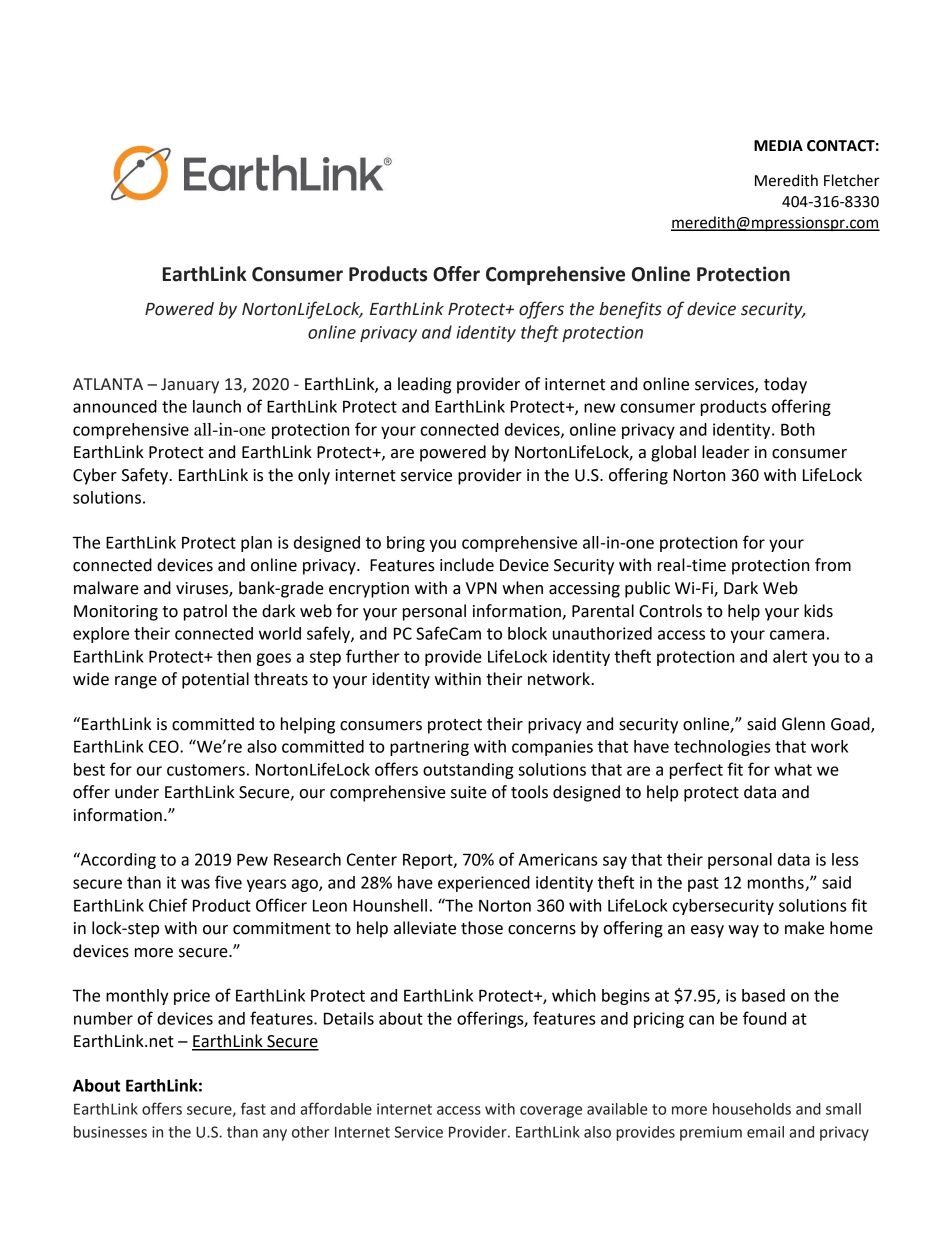 The height and width of the page is (1233, 952). Describe the element at coordinates (469, 792) in the page. I see `suite` at that location.
